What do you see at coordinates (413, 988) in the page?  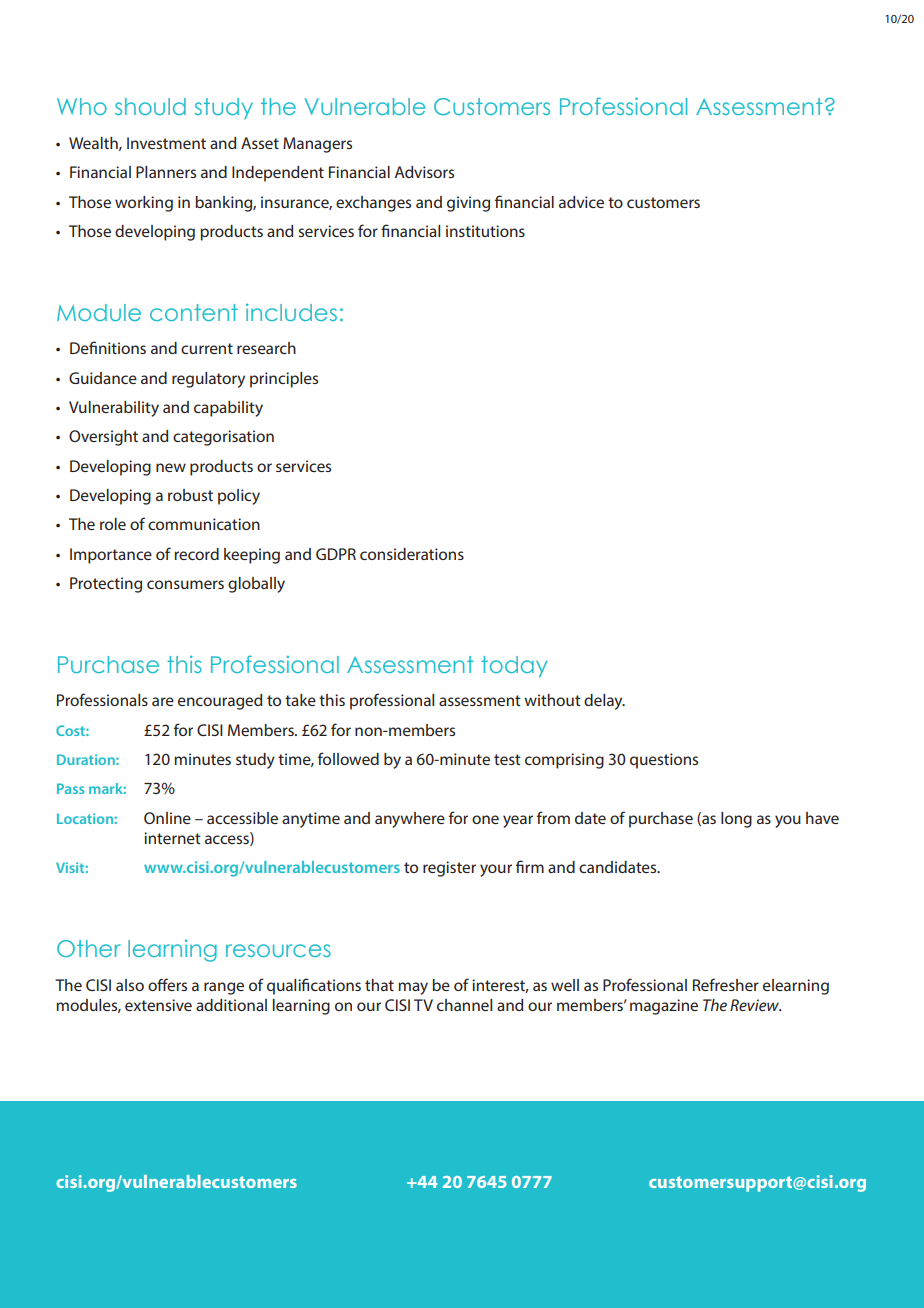 I see `may` at bounding box center [413, 988].
